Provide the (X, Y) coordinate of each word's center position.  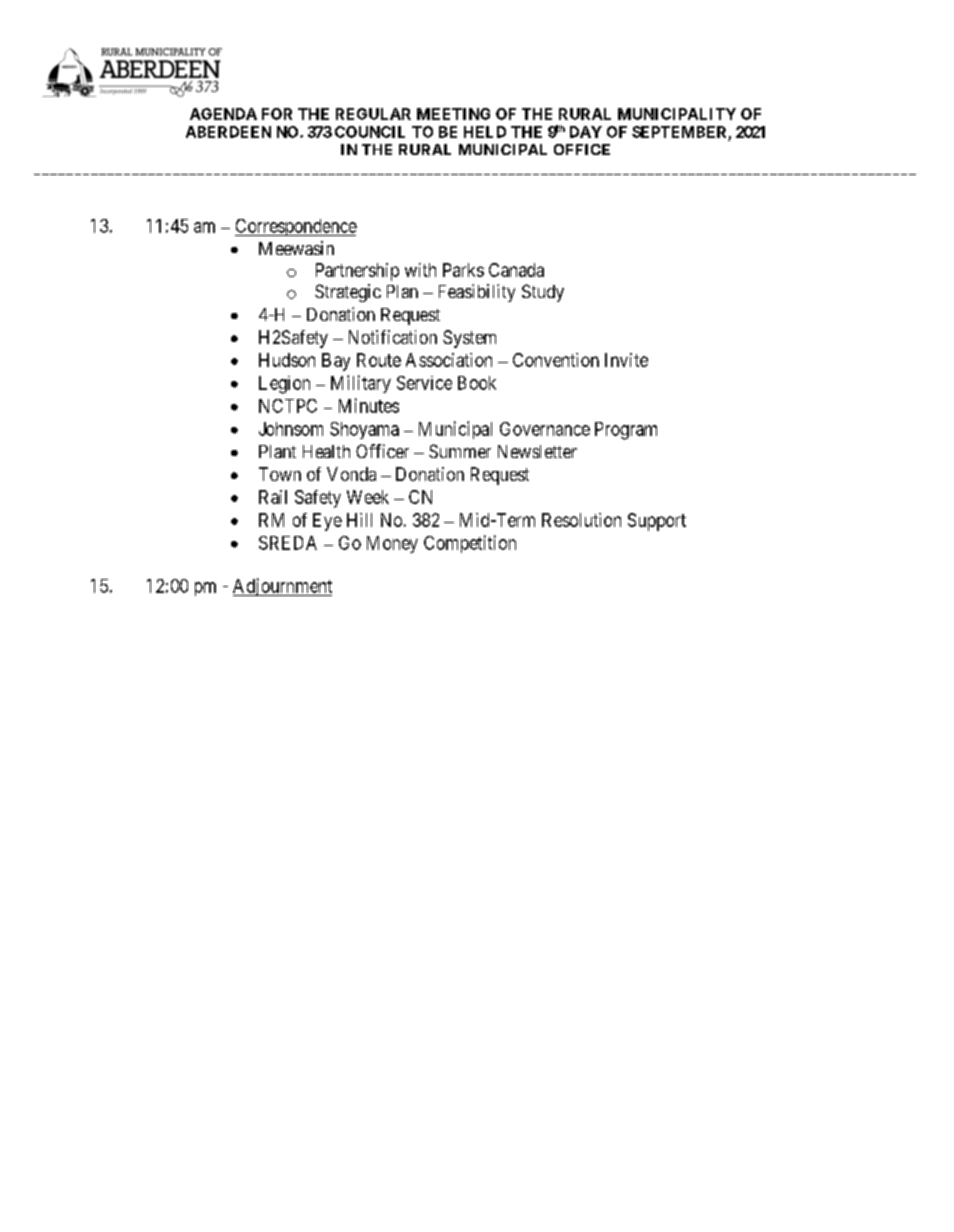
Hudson (287, 360)
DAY (586, 132)
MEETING (453, 114)
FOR (277, 114)
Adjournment (282, 587)
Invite (626, 360)
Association (449, 360)
